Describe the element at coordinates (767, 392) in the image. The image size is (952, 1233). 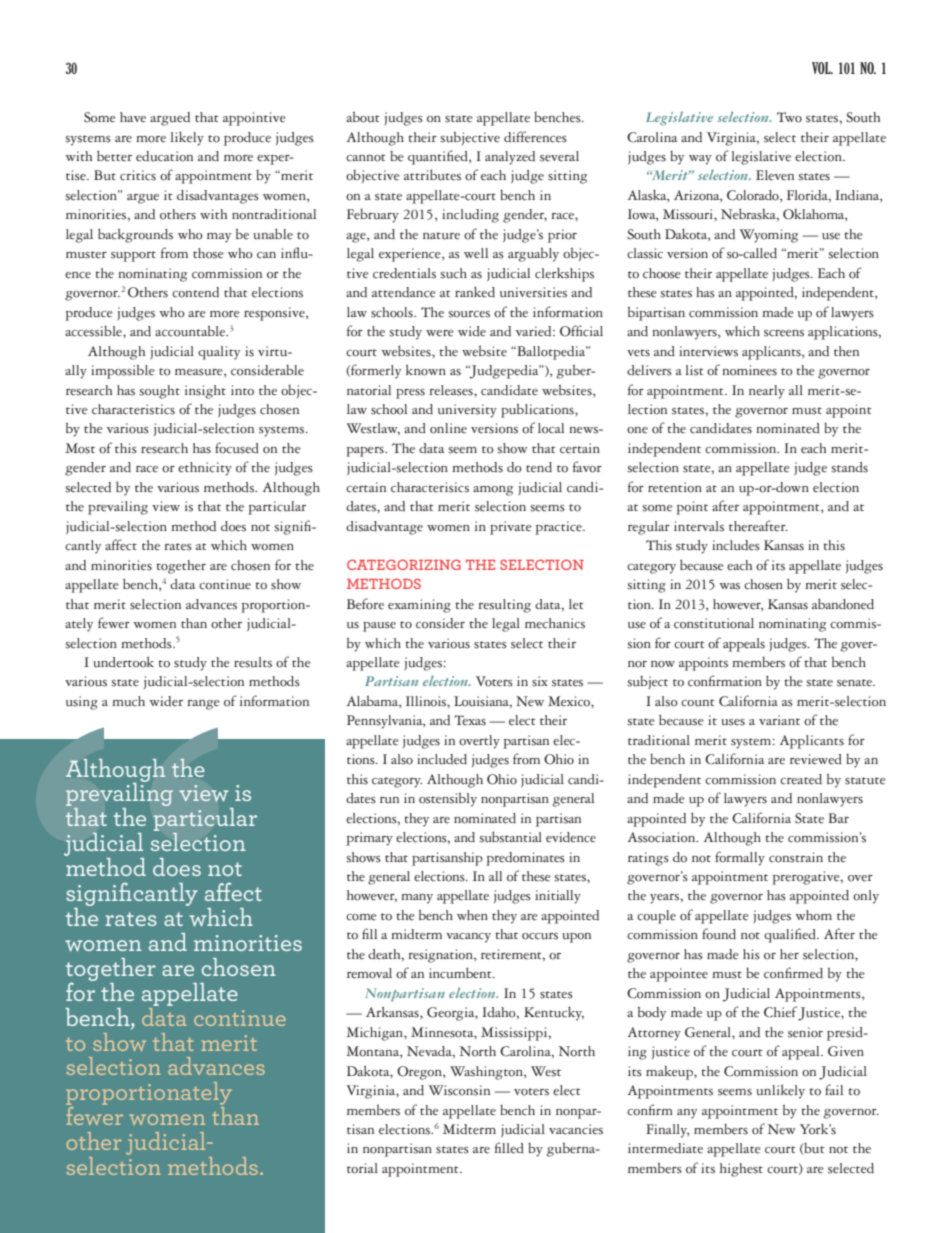
I see `nearly` at that location.
